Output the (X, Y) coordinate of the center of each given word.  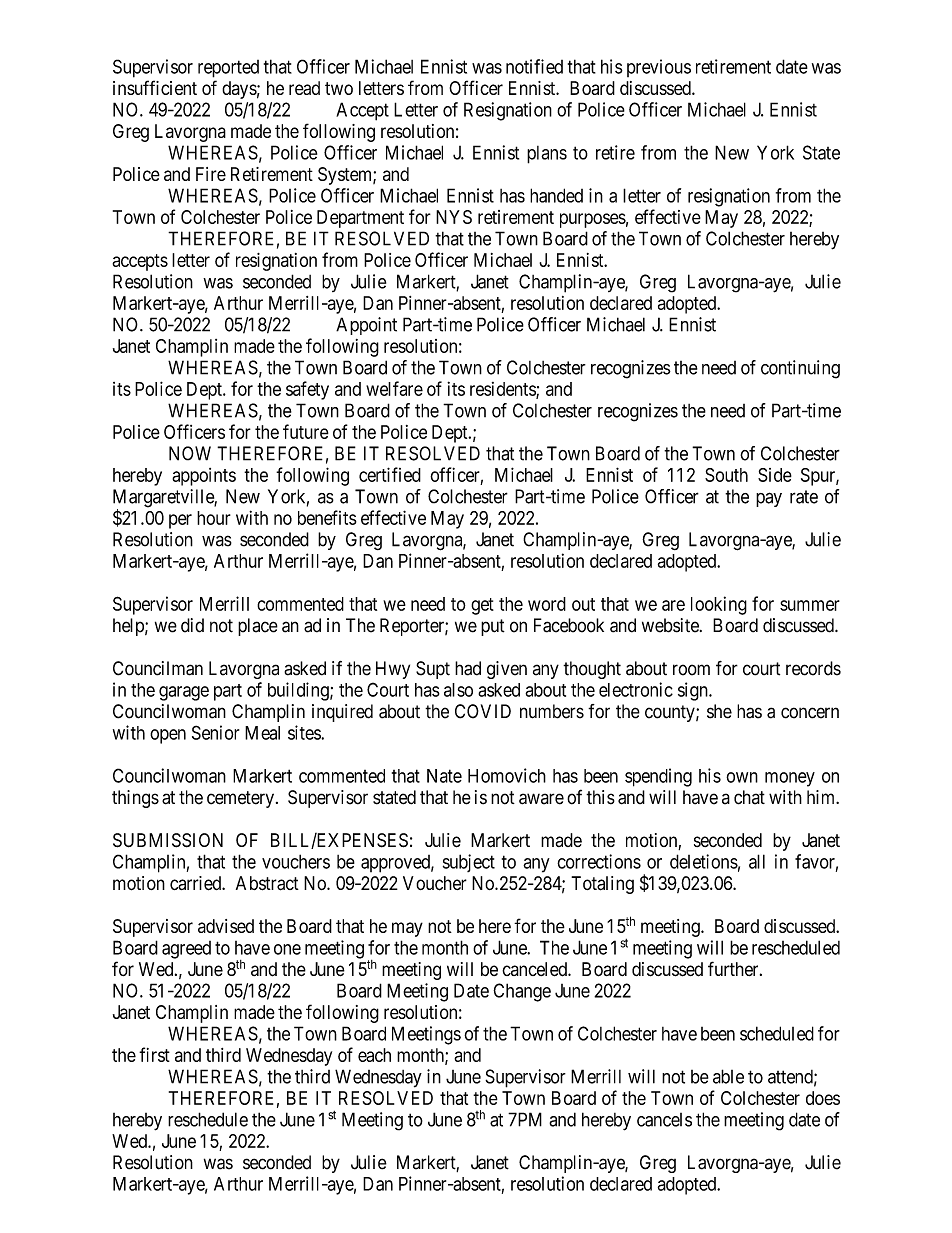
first (154, 1054)
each (374, 1055)
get (482, 606)
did (192, 625)
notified (534, 66)
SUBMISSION (168, 840)
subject (469, 863)
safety (307, 390)
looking (719, 605)
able (728, 1076)
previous (659, 68)
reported (228, 69)
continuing (800, 369)
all (757, 861)
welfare (394, 388)
